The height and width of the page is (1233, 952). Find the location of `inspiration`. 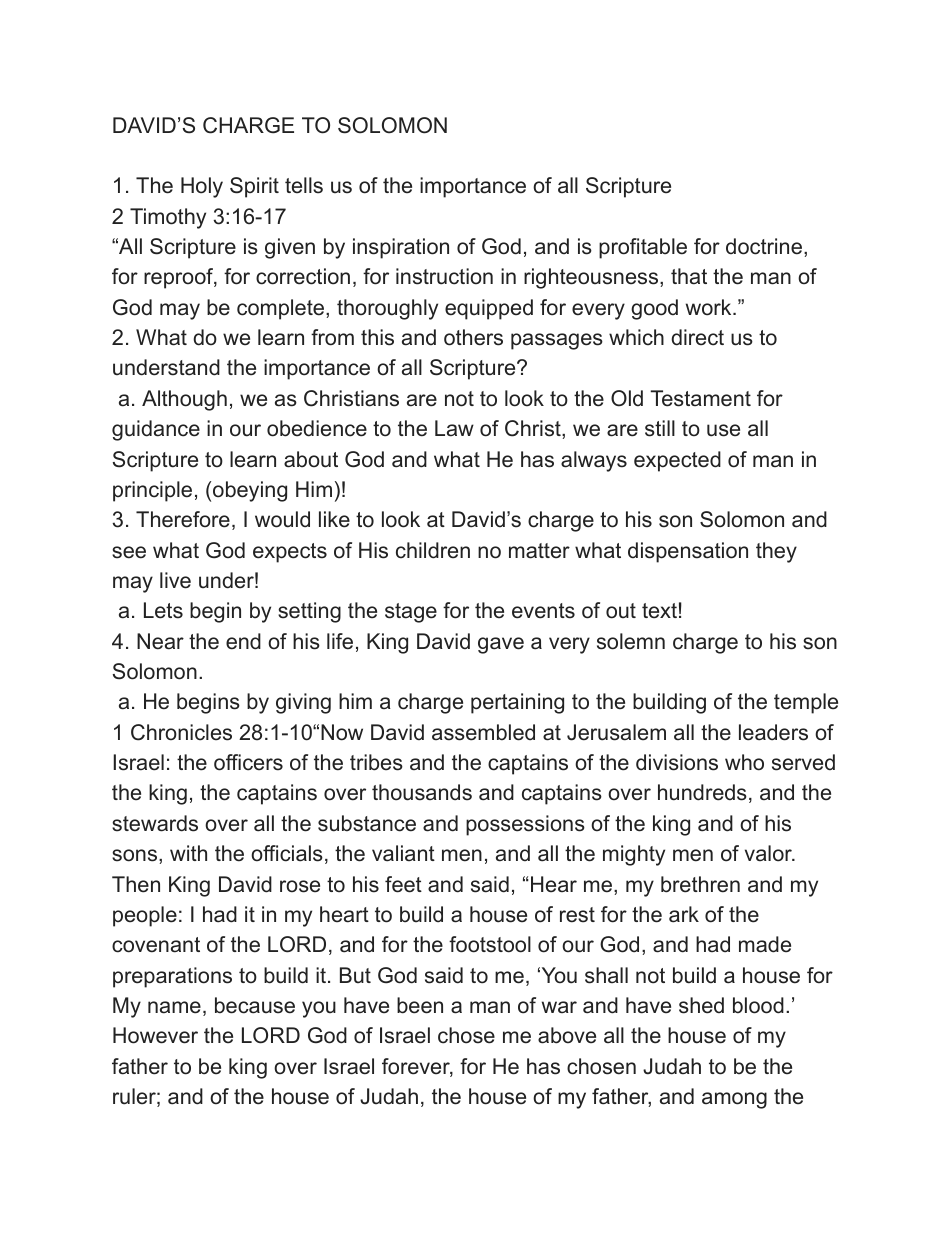

inspiration is located at coordinates (401, 248).
